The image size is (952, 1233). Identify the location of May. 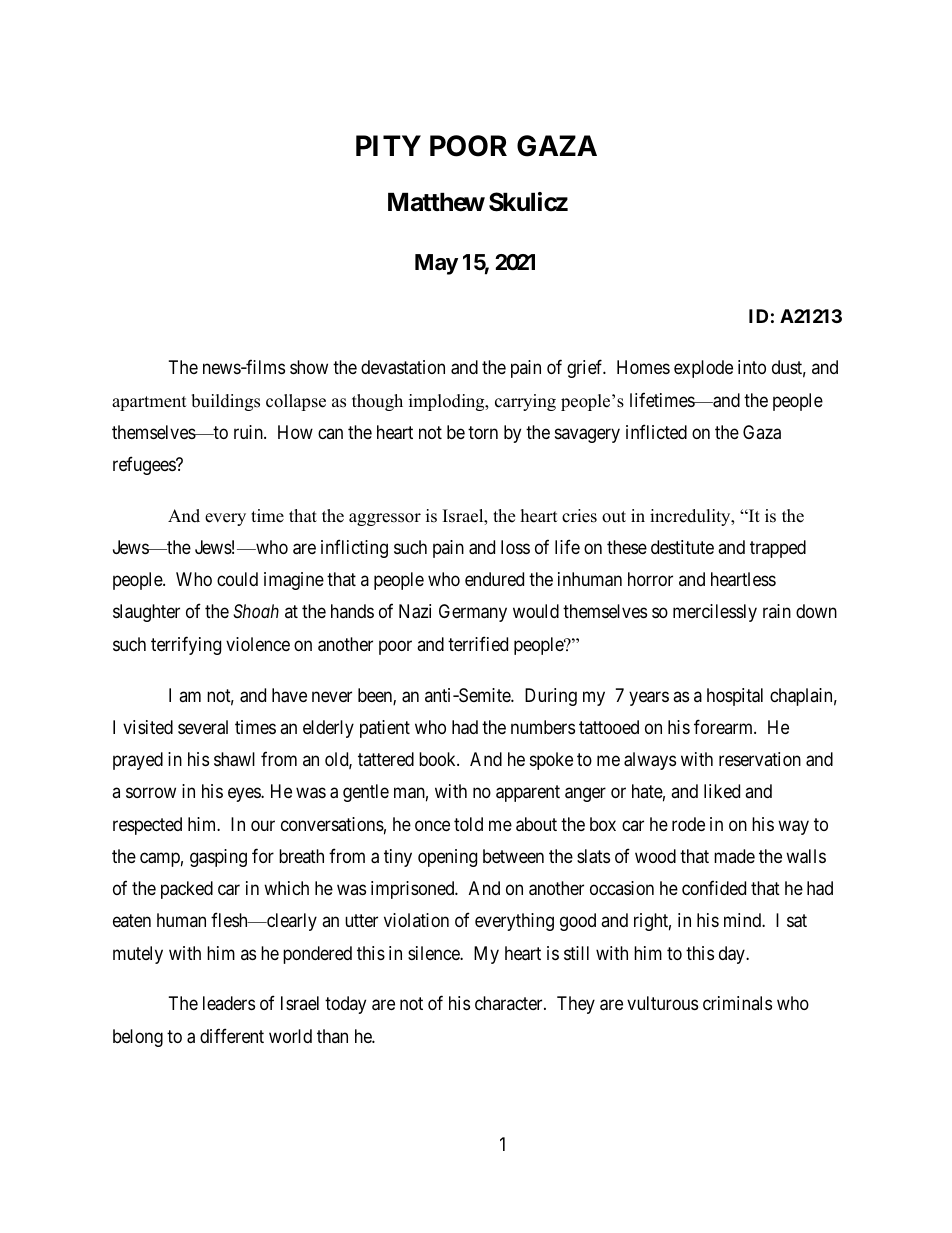
(436, 264).
